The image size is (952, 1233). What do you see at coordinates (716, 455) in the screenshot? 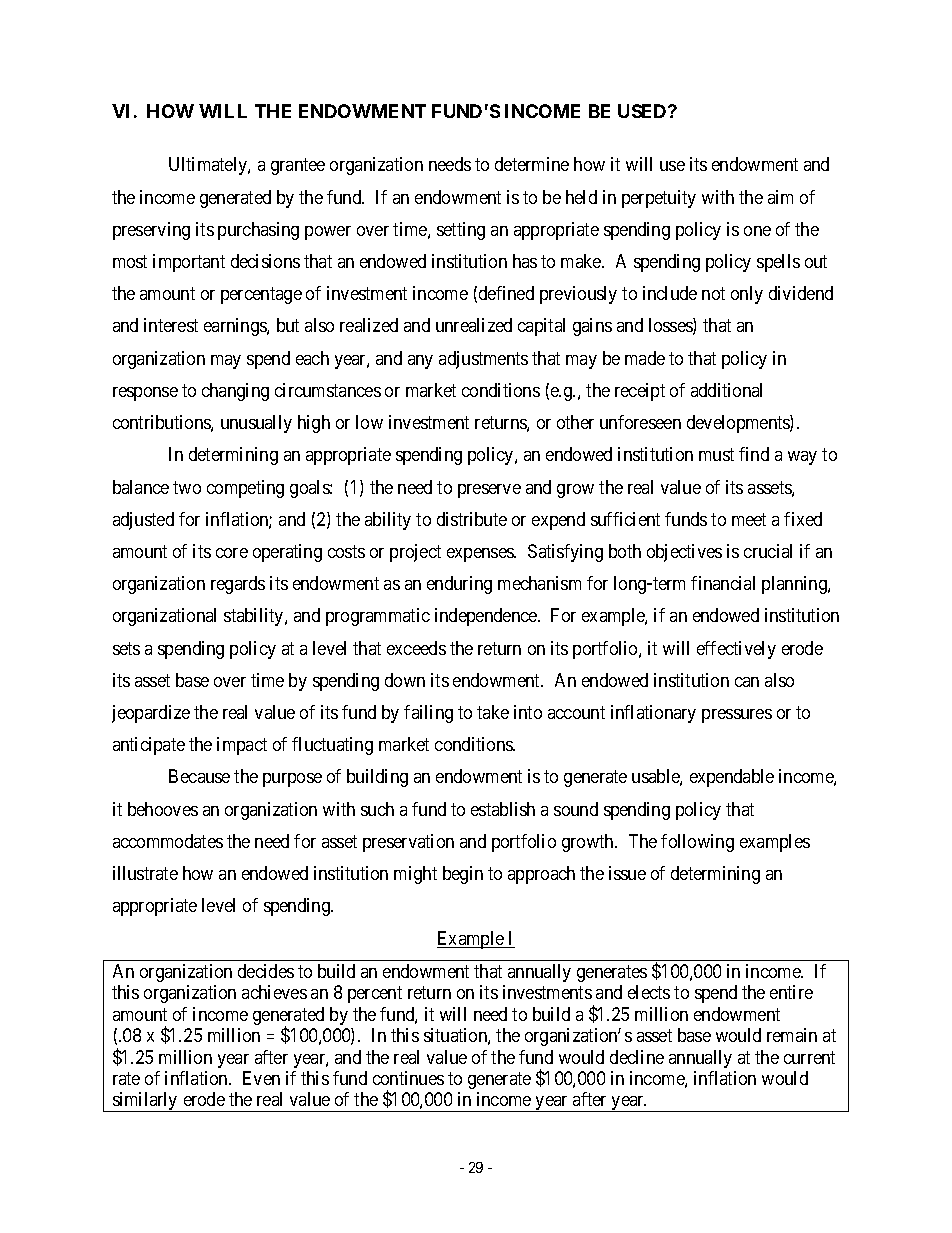
I see `must` at bounding box center [716, 455].
